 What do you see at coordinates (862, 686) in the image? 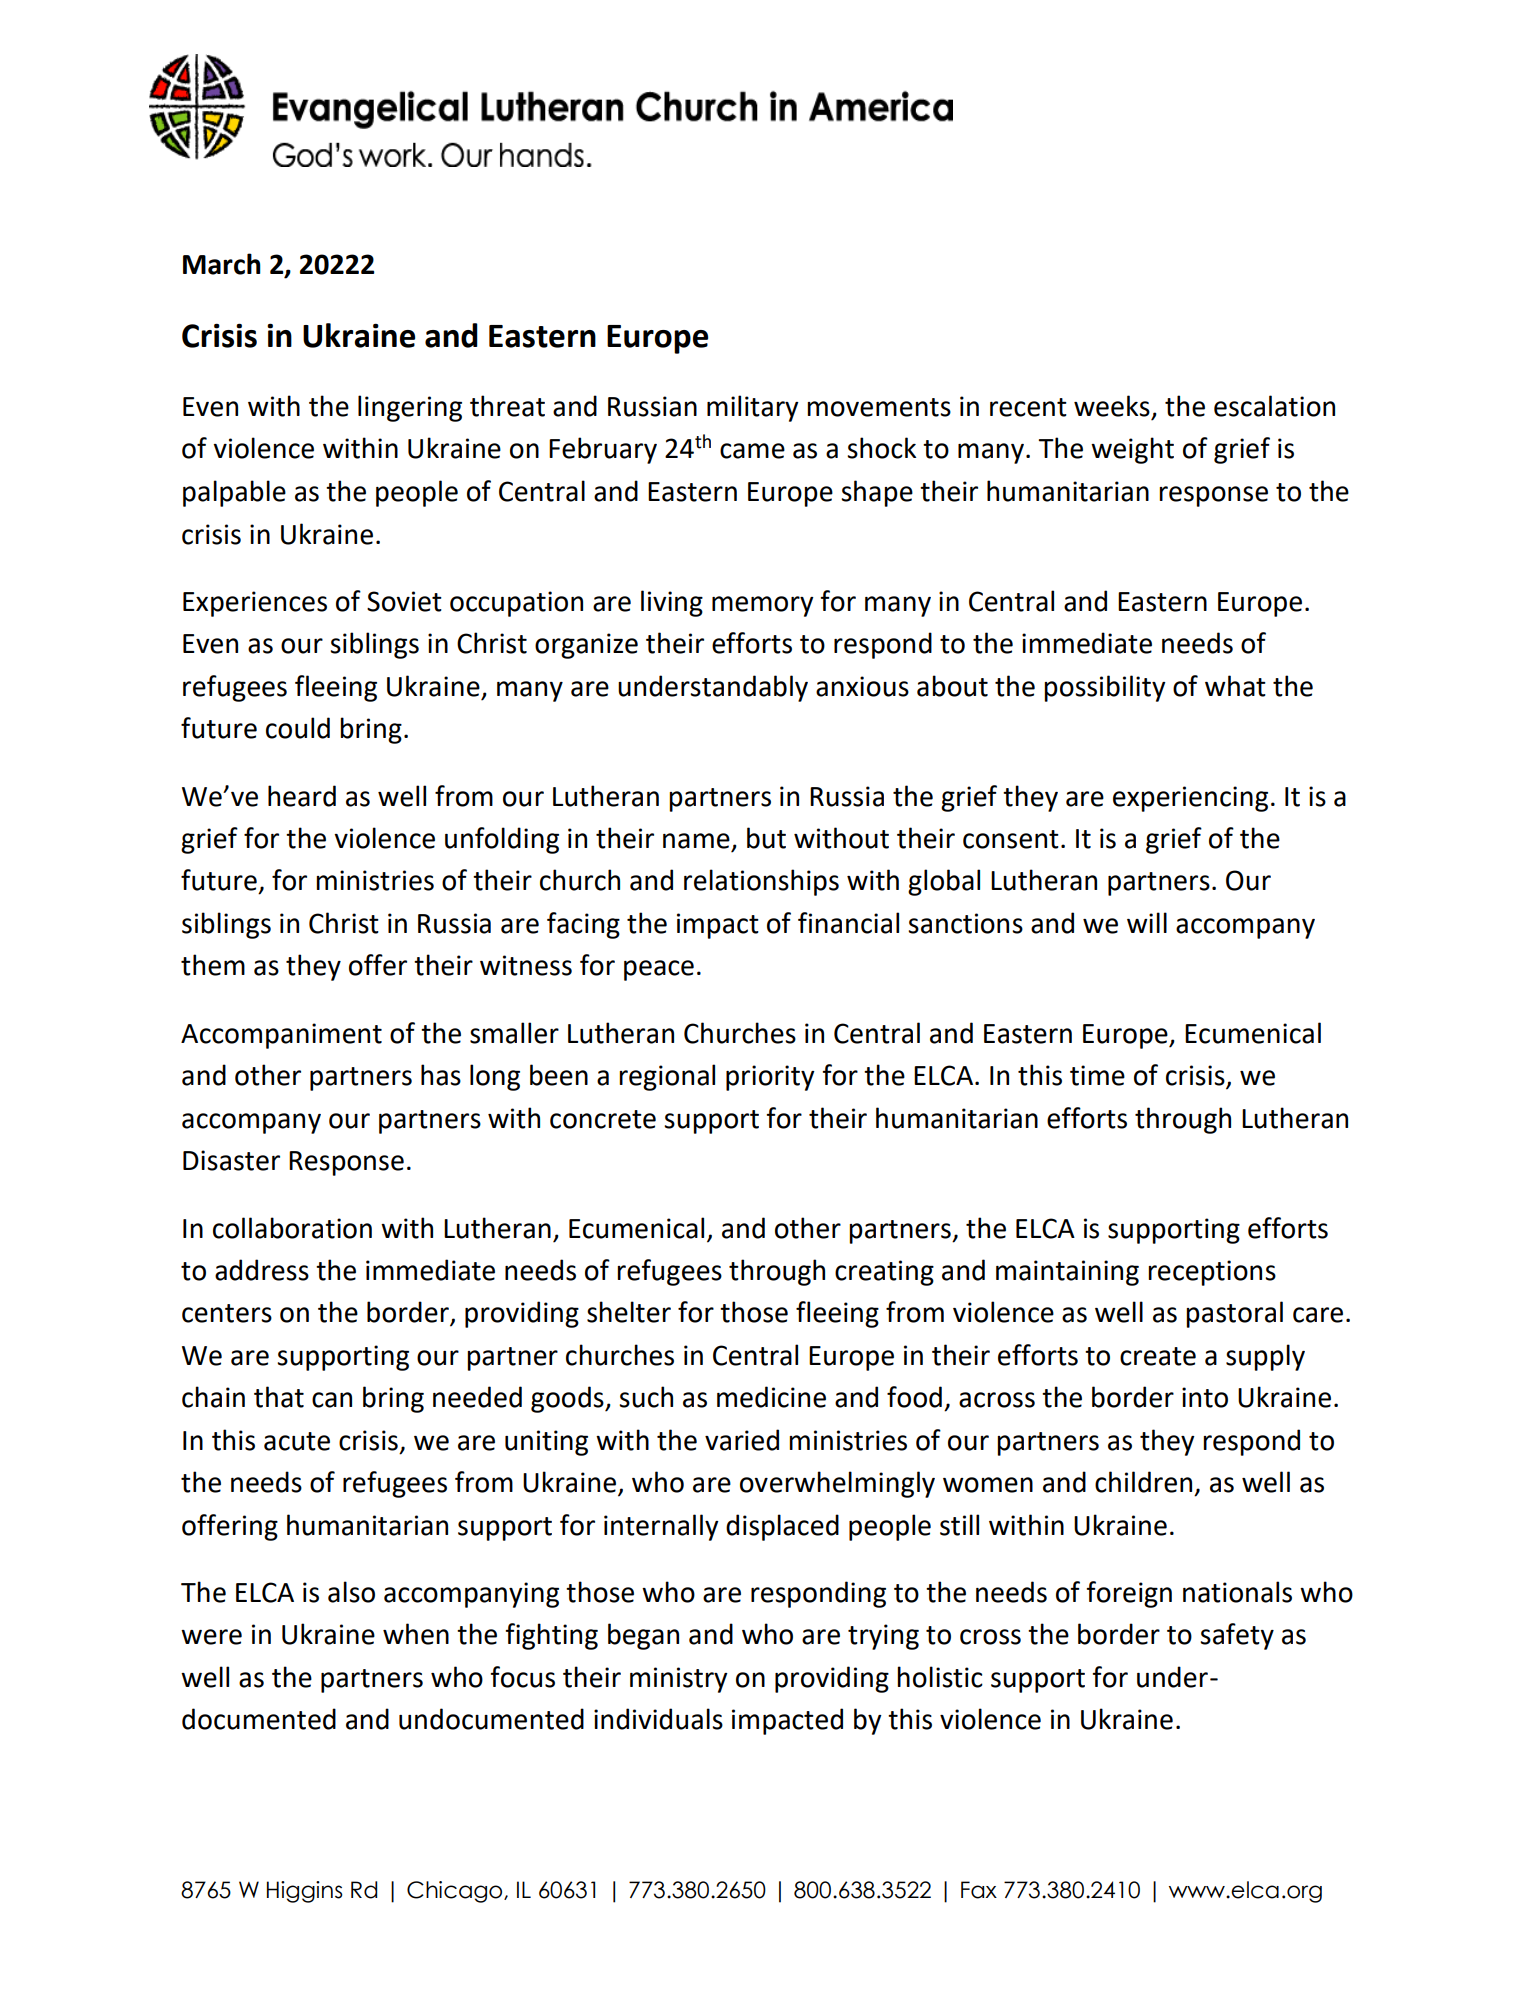
I see `anxious` at bounding box center [862, 686].
